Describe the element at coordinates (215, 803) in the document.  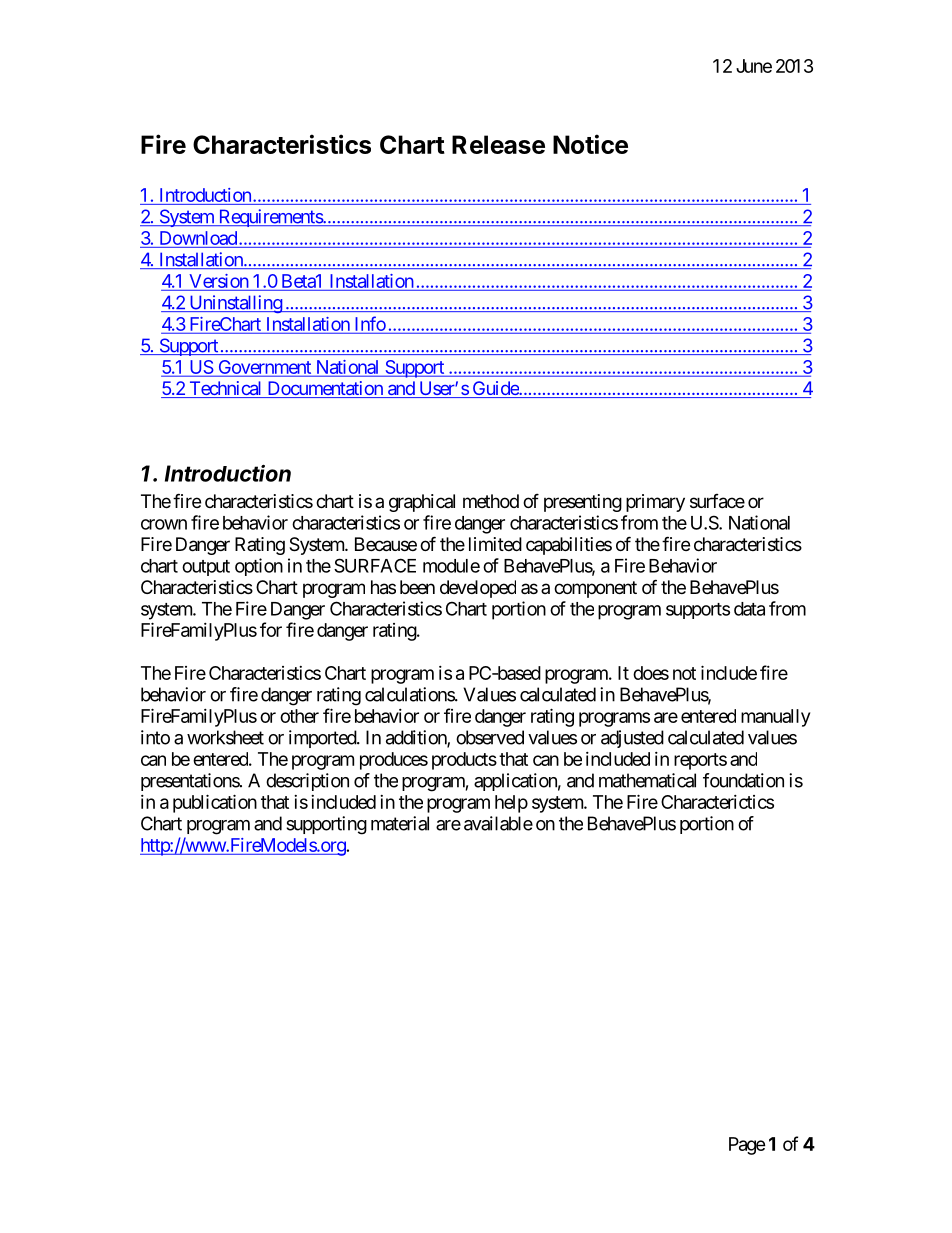
I see `publication` at that location.
